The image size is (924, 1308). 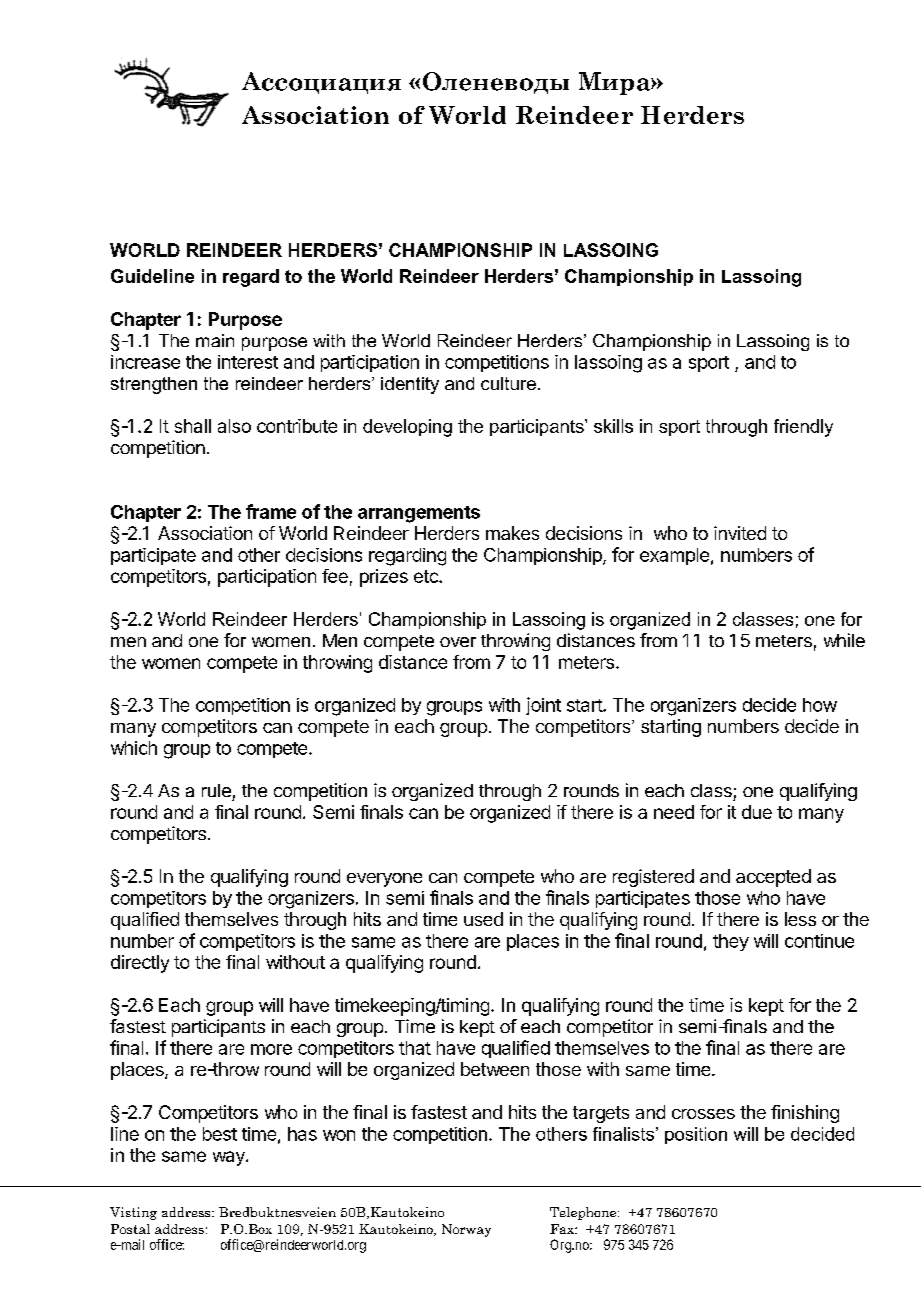 I want to click on directly, so click(x=140, y=964).
